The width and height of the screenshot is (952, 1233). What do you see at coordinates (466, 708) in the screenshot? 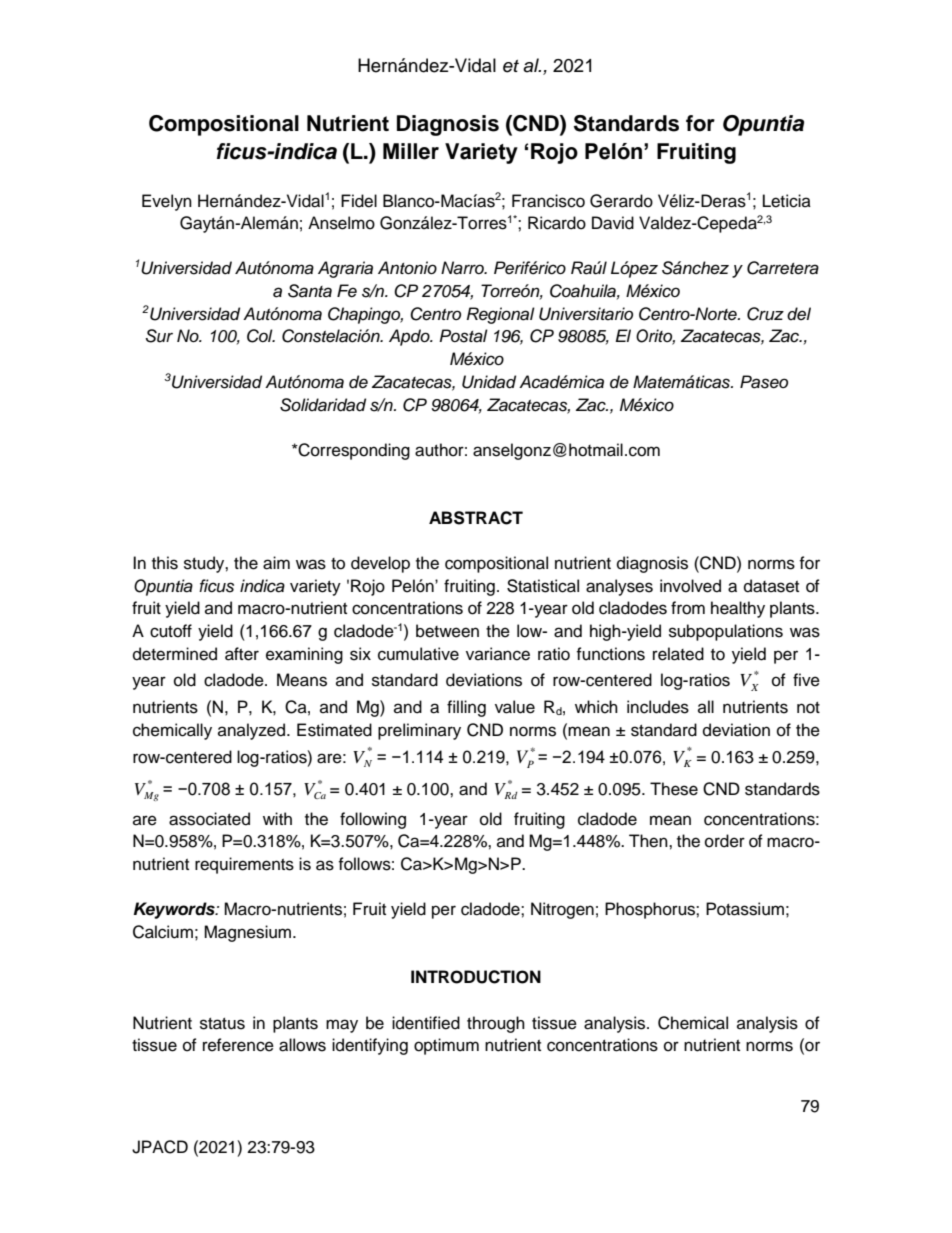
I see `filling` at bounding box center [466, 708].
